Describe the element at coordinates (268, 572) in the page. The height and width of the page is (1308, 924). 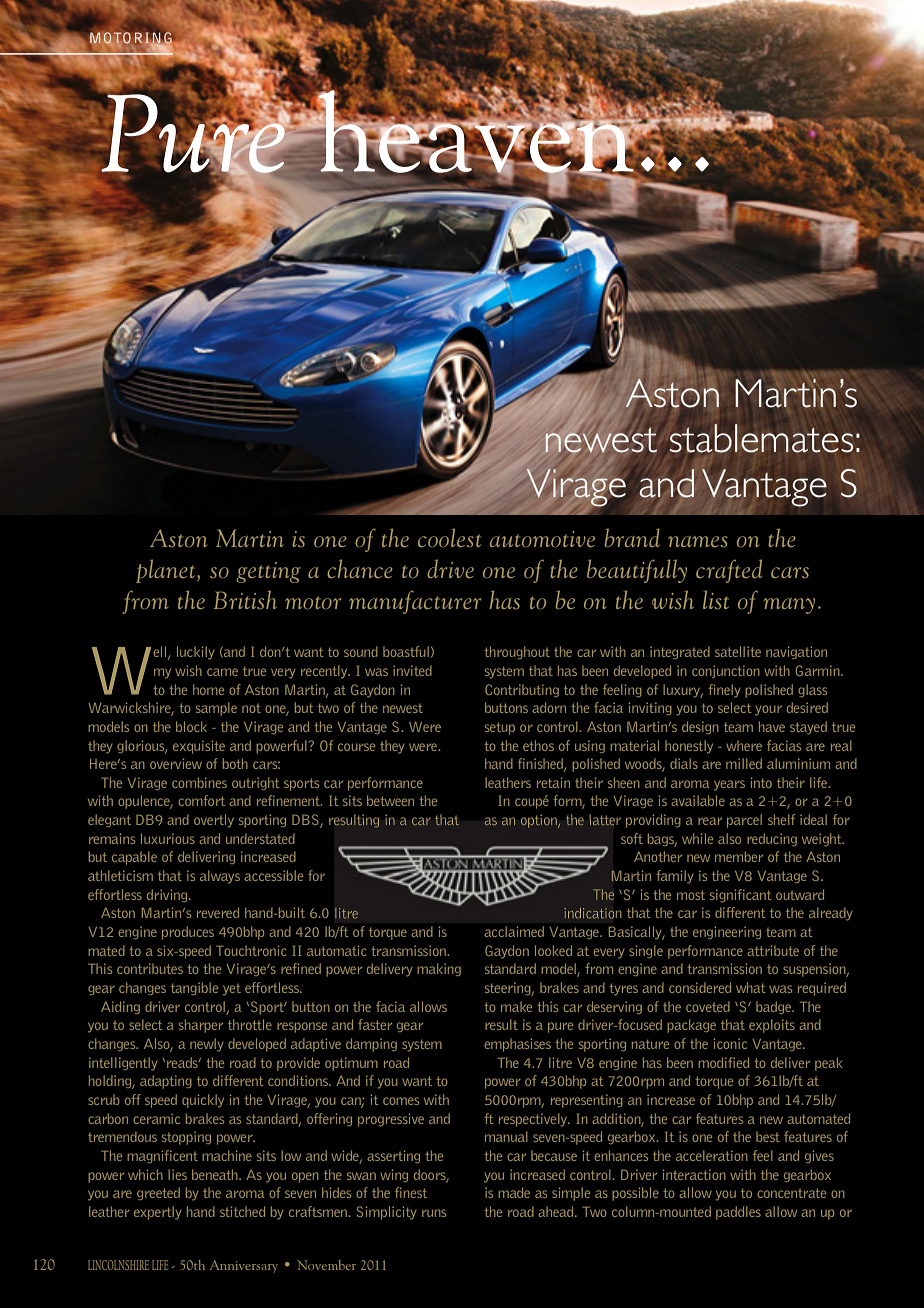
I see `getting` at that location.
